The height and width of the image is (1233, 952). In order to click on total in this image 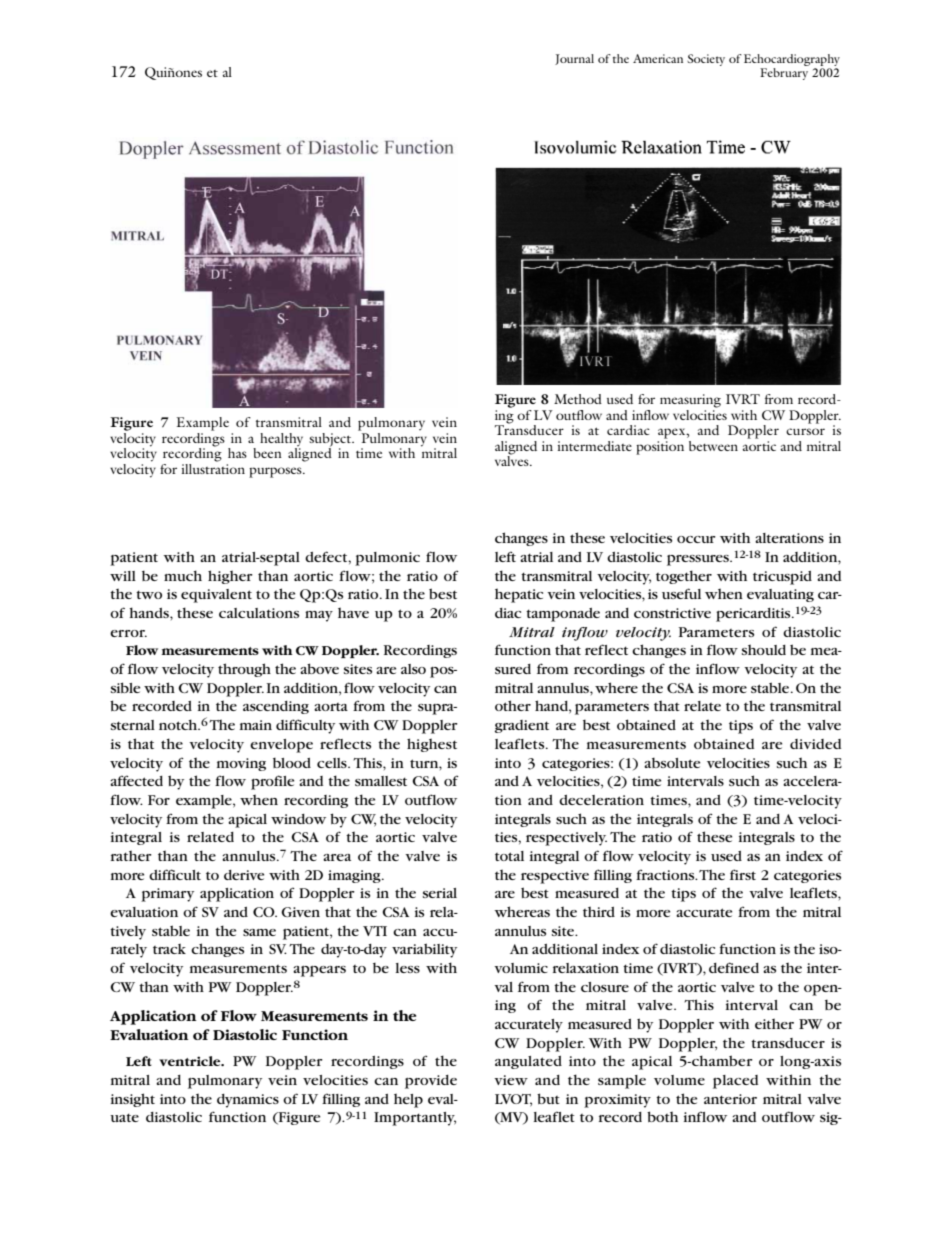, I will do `click(509, 856)`.
